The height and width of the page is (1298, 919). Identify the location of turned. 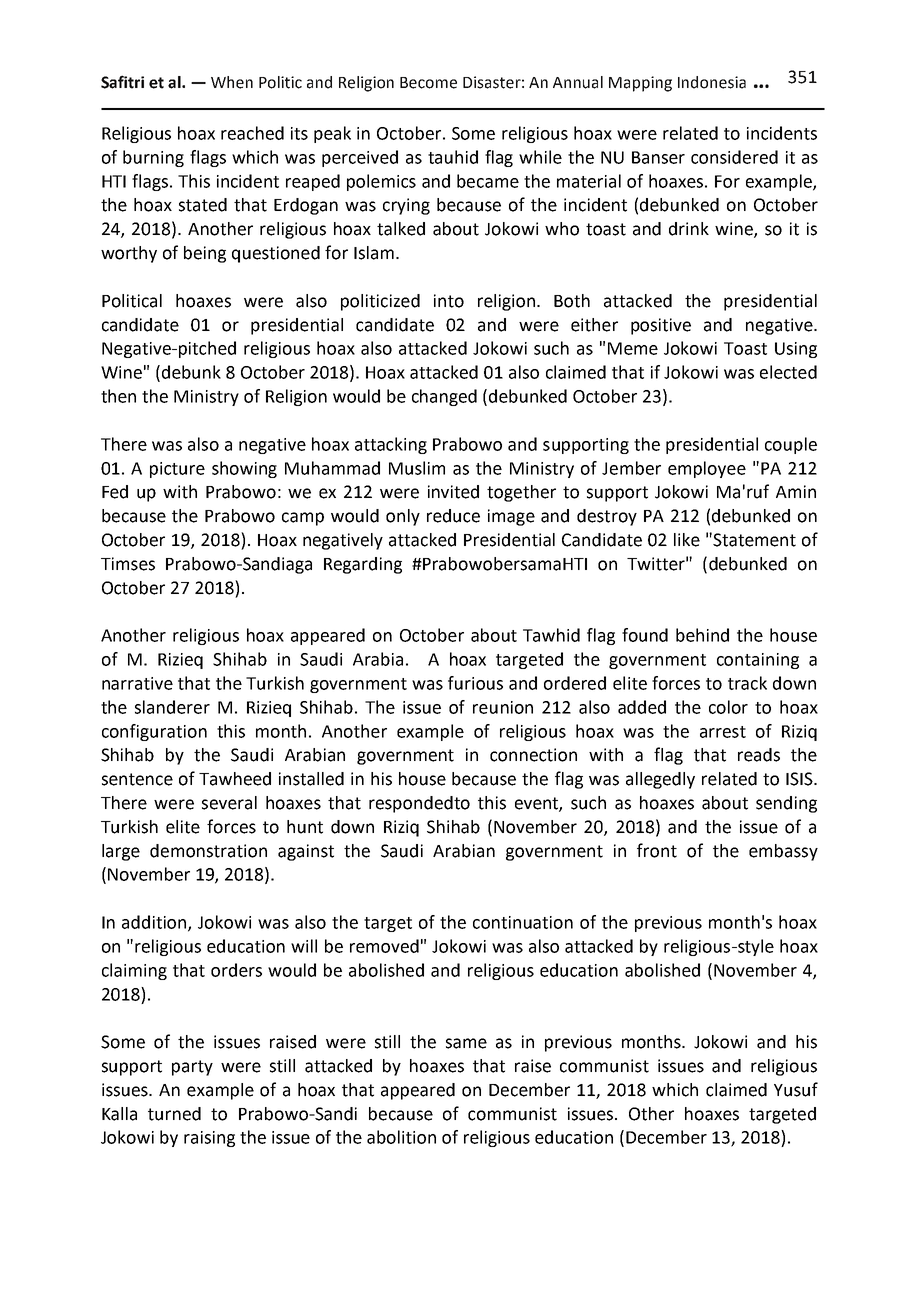
(174, 1114).
